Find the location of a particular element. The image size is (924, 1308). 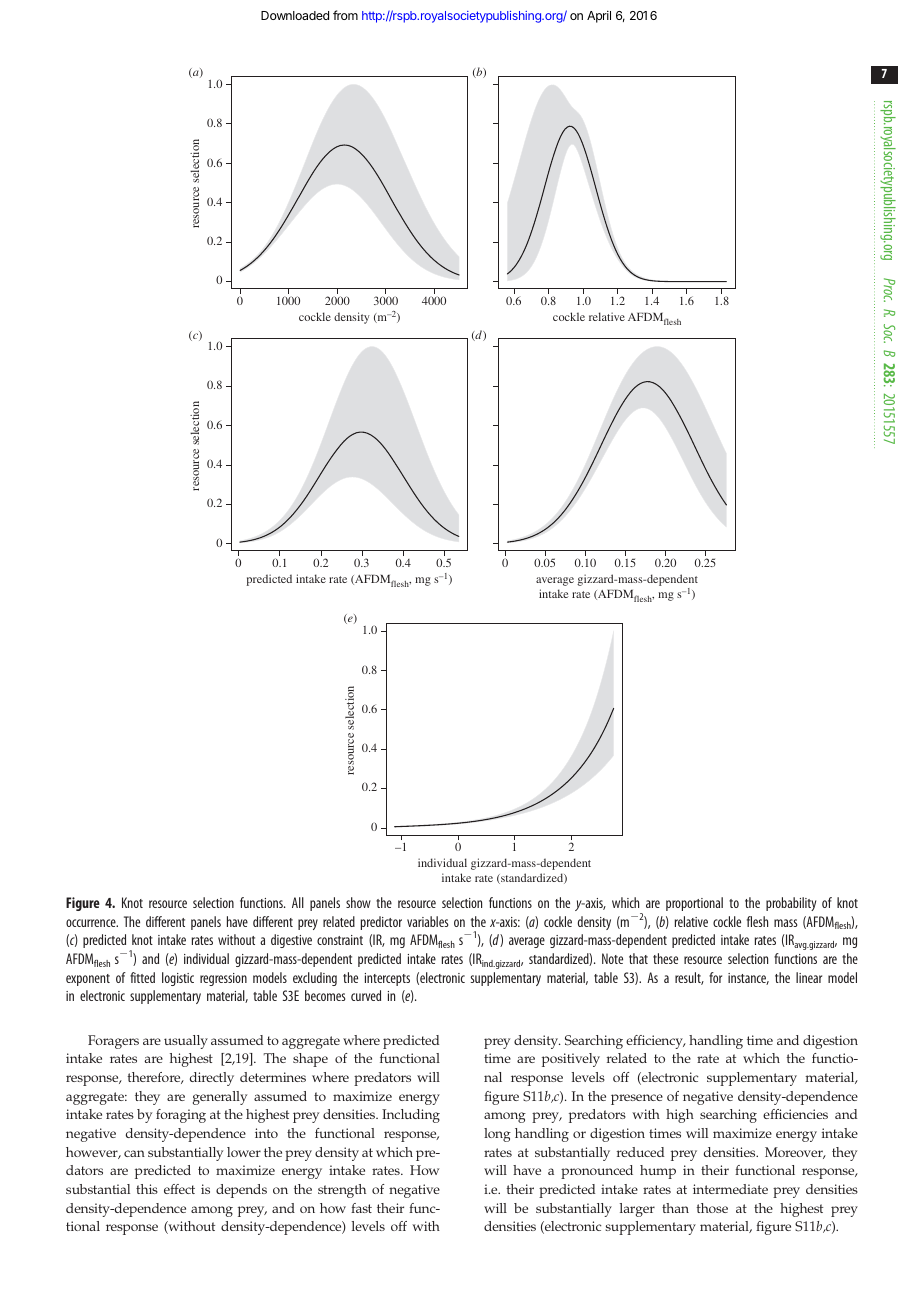

long is located at coordinates (497, 1135).
